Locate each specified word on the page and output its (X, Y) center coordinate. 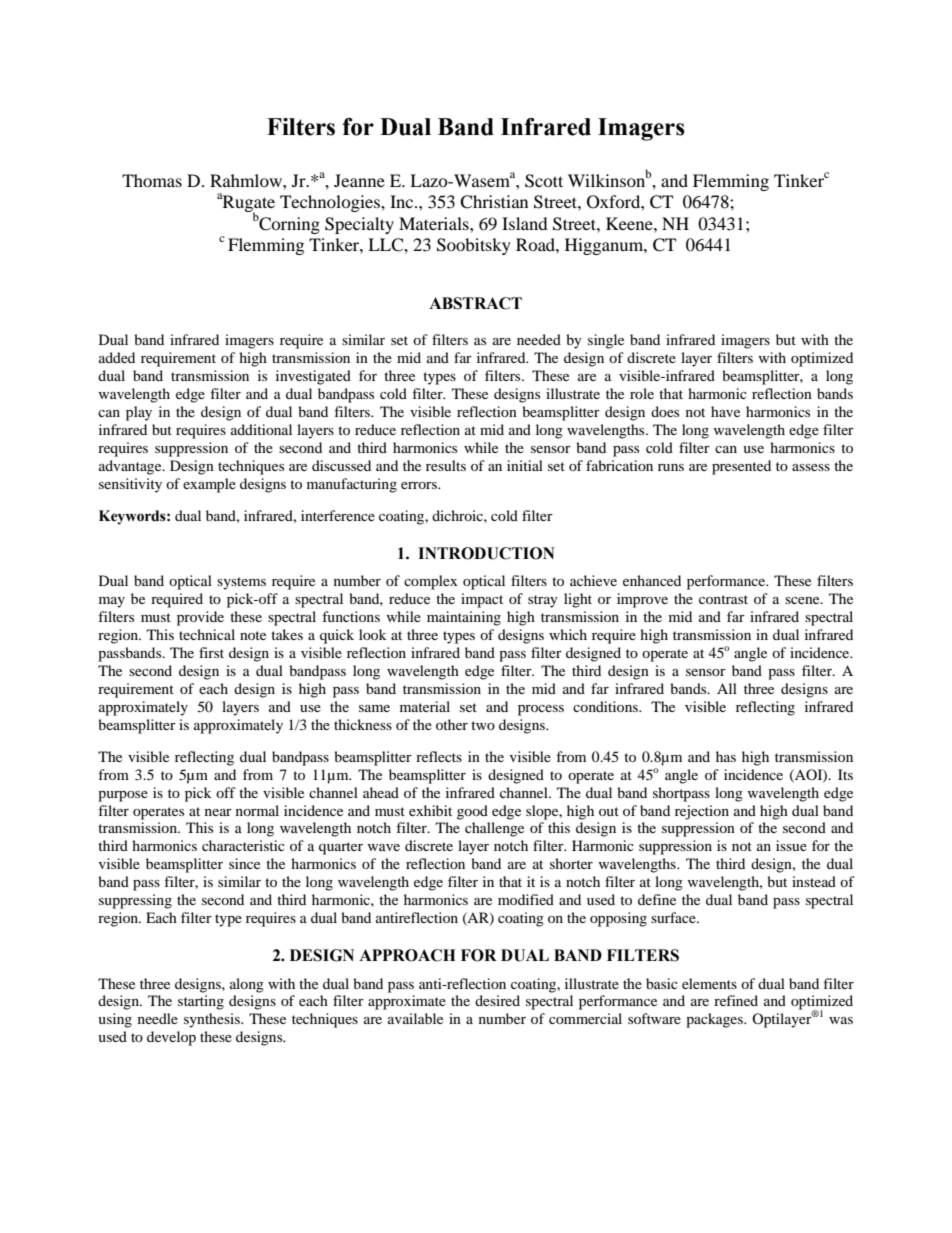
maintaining (464, 618)
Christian (494, 202)
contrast (723, 599)
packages (715, 1020)
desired (497, 1000)
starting (201, 1002)
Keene (630, 223)
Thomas (152, 180)
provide (200, 618)
